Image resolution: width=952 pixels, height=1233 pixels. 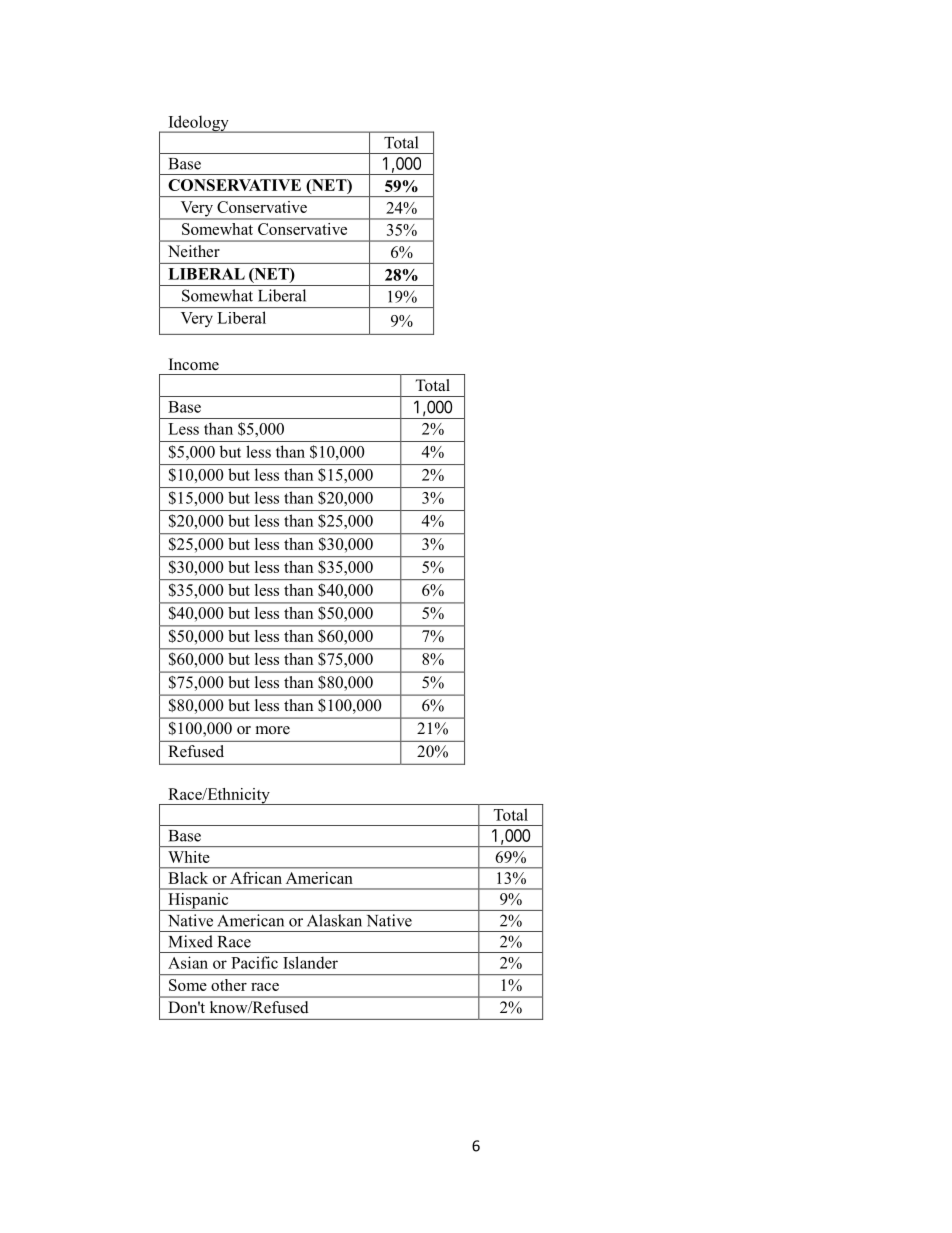 What do you see at coordinates (198, 124) in the screenshot?
I see `Ideology` at bounding box center [198, 124].
